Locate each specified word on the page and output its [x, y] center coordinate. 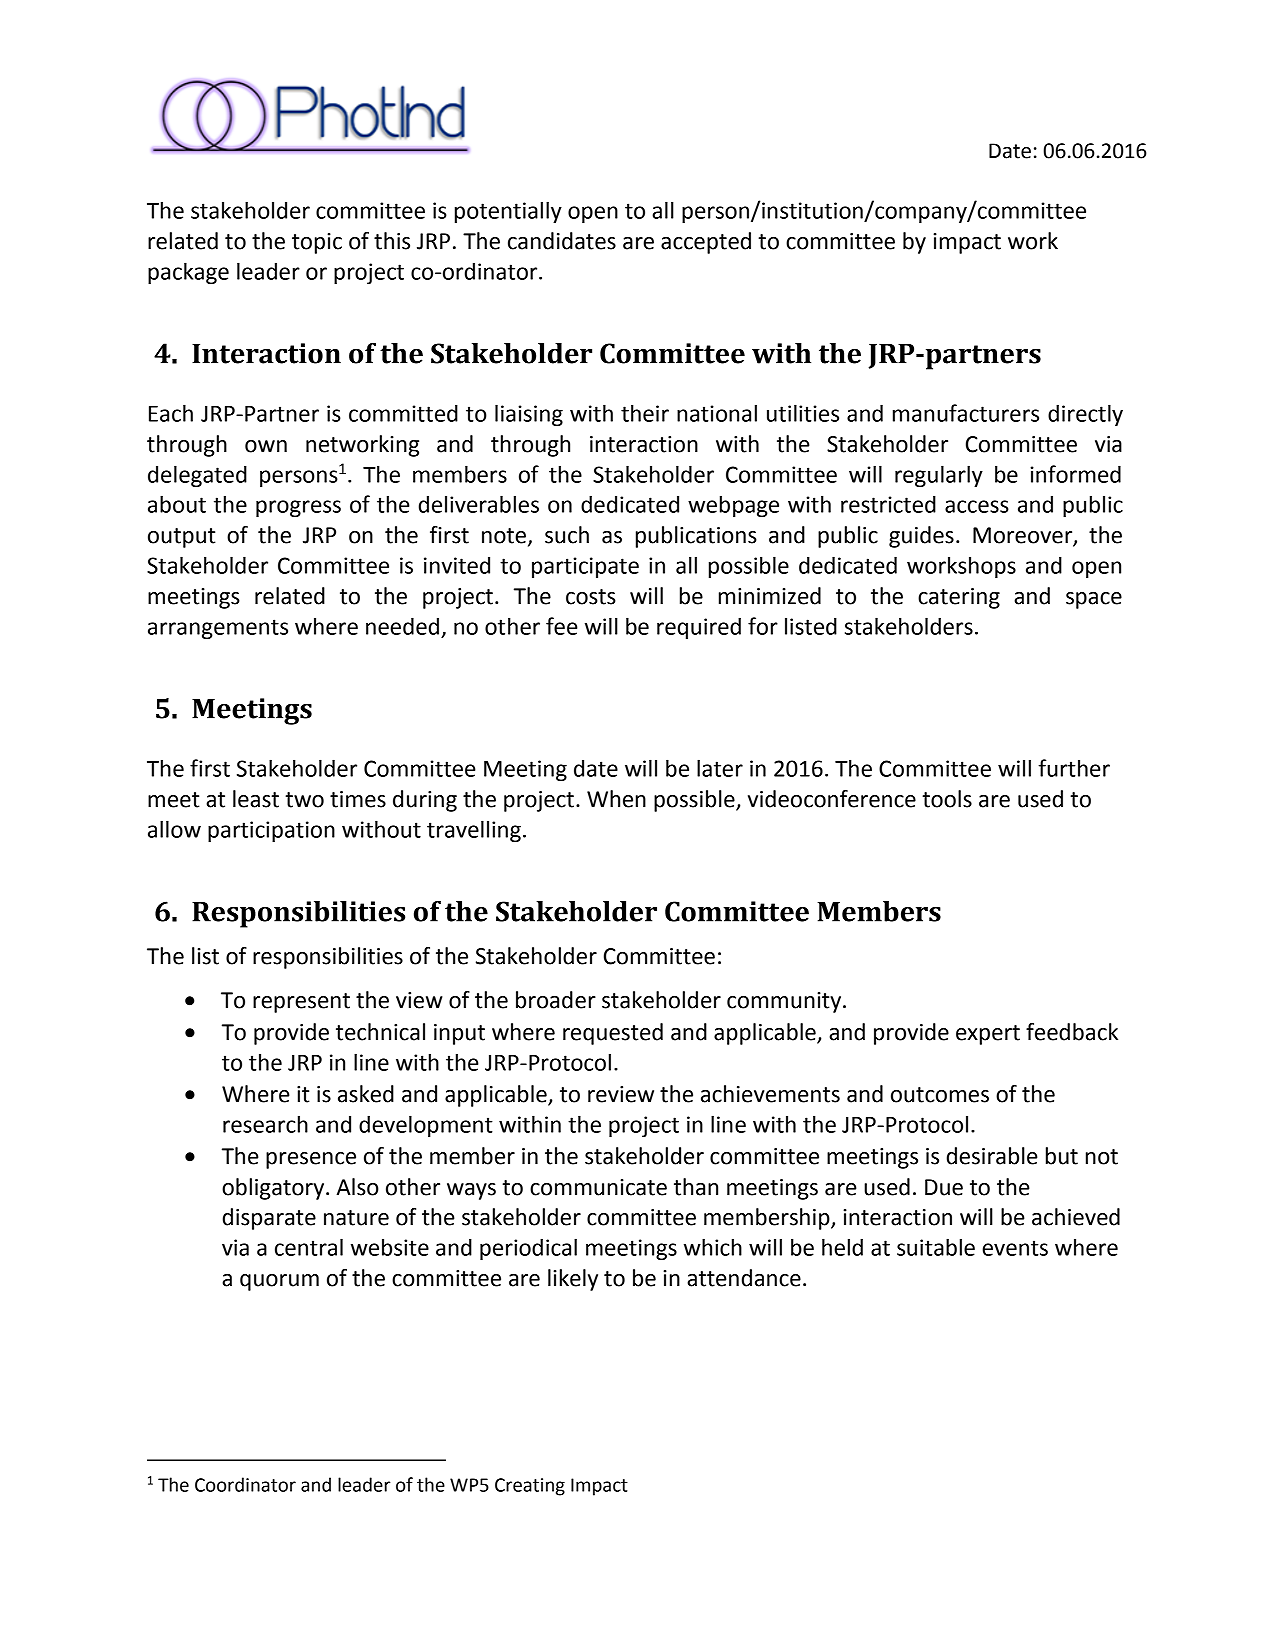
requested [613, 1034]
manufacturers [966, 413]
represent [301, 1003]
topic [317, 243]
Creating [530, 1487]
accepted [706, 243]
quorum [279, 1282]
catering [959, 598]
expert [988, 1035]
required [699, 628]
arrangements [218, 629]
